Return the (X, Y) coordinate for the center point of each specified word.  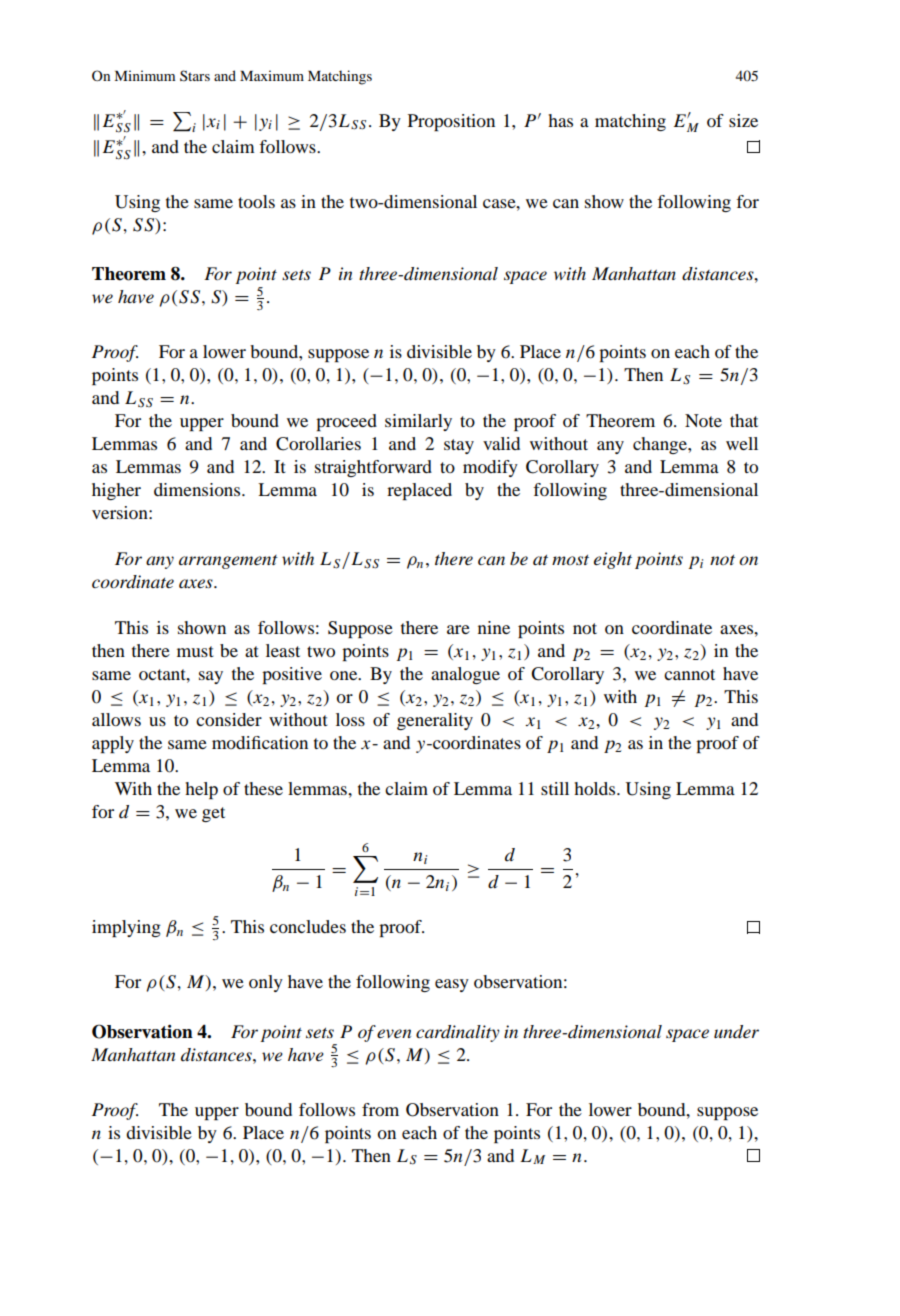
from (380, 1109)
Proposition (451, 122)
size (743, 120)
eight (613, 560)
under (736, 1032)
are (458, 629)
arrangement (228, 562)
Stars (195, 75)
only (266, 983)
